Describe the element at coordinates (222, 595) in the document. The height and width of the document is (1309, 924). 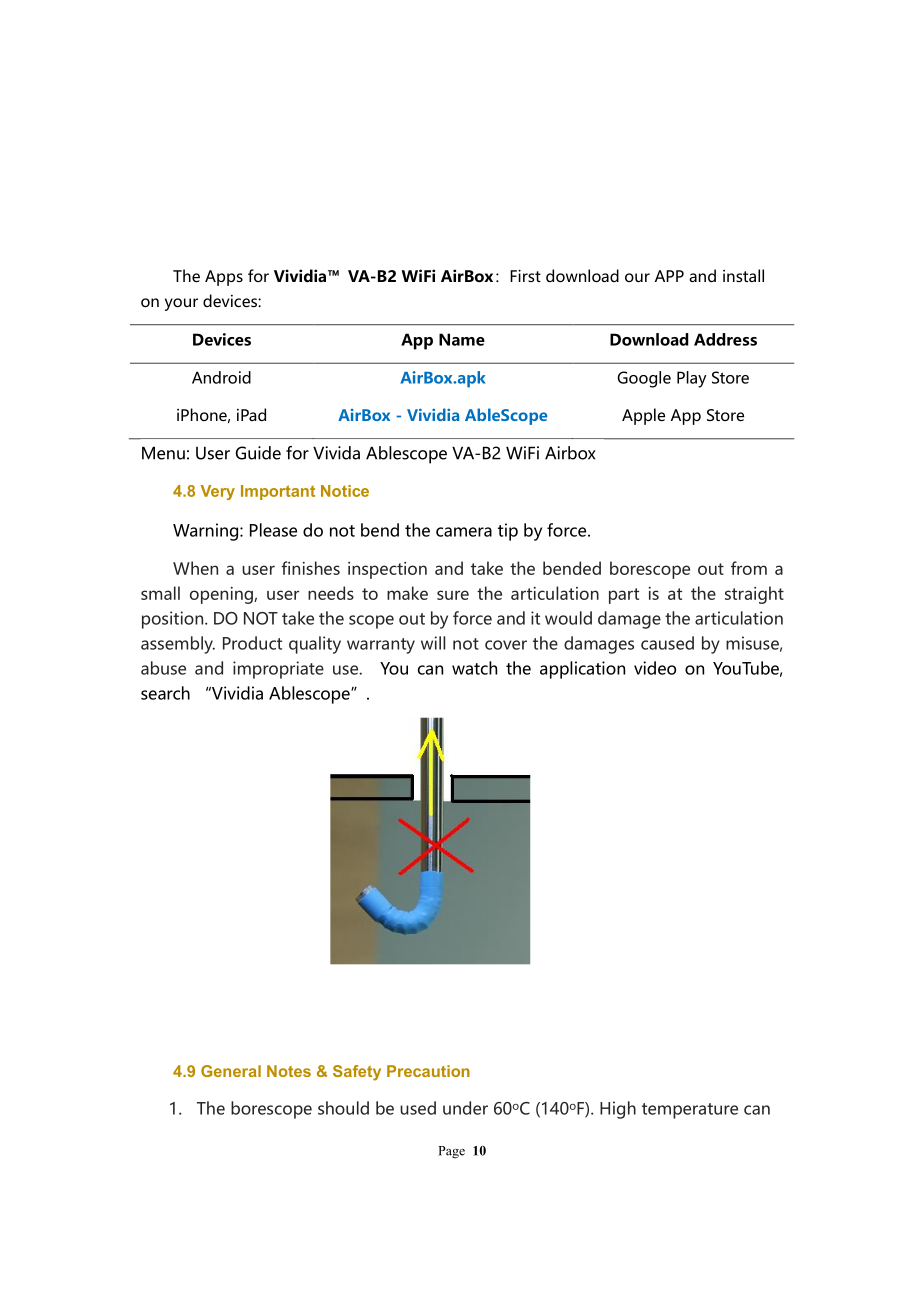
I see `opening` at that location.
